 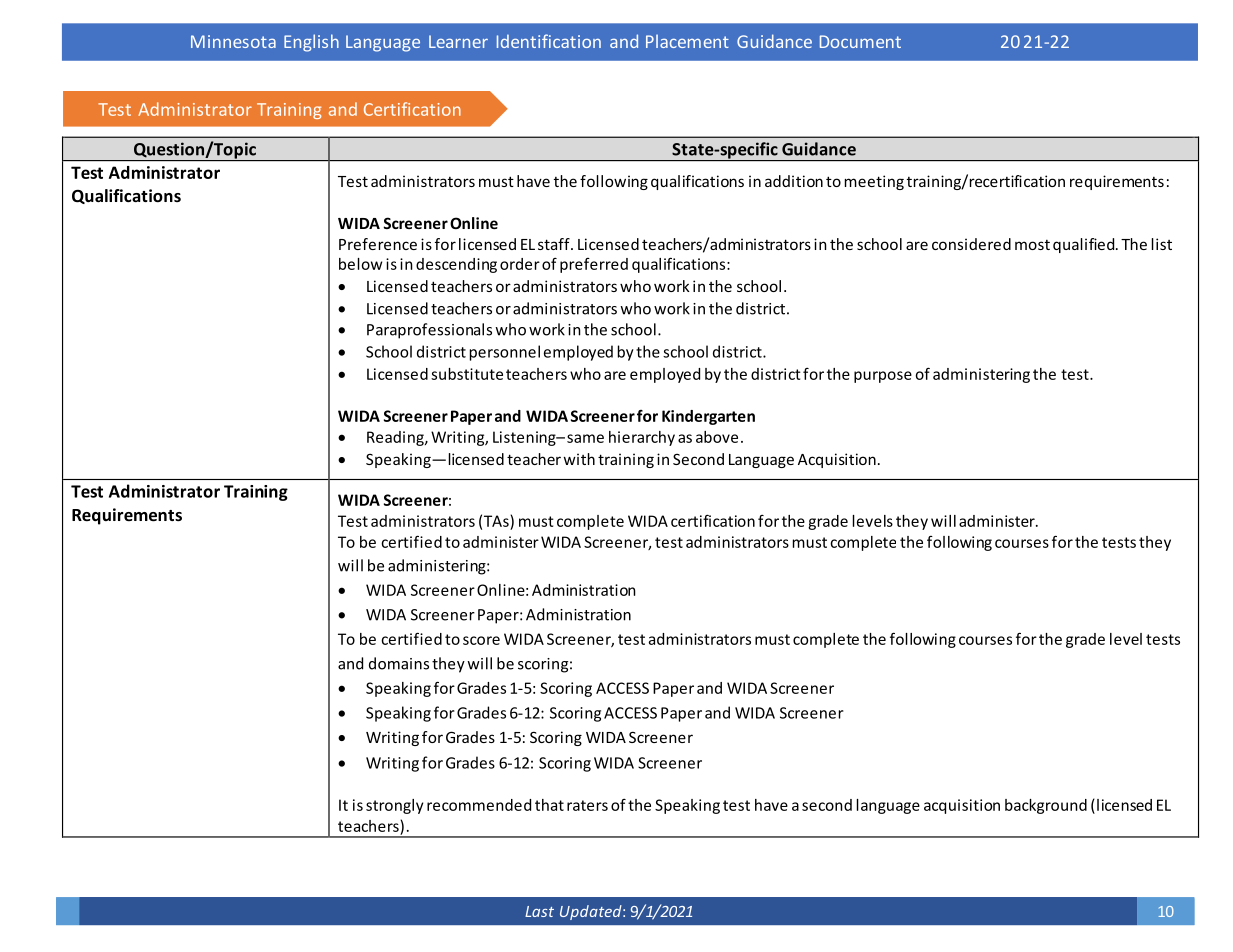 I want to click on preferred, so click(x=594, y=265).
